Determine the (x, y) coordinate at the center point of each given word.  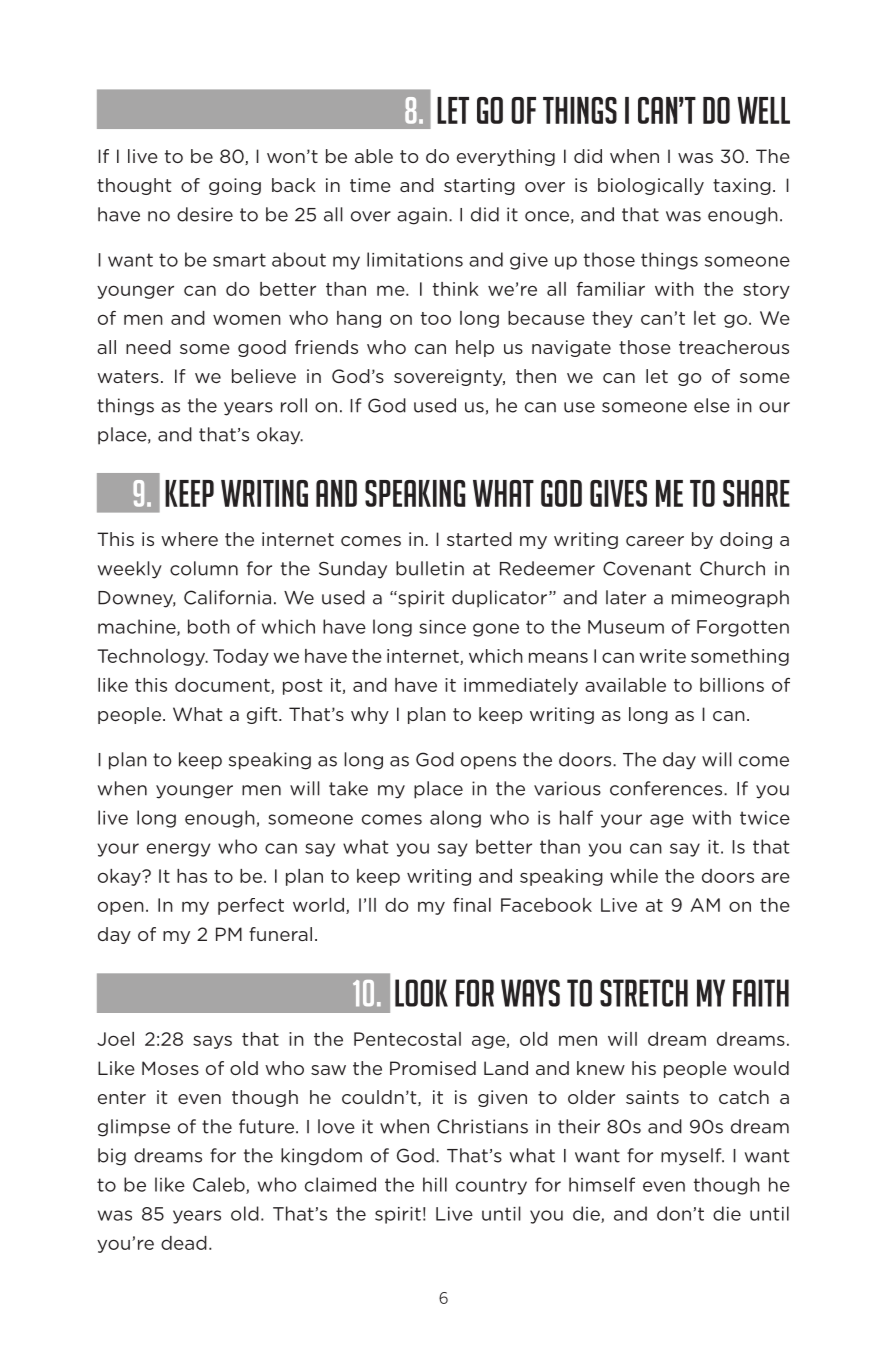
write (662, 656)
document (223, 686)
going (235, 186)
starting (479, 186)
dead (184, 1243)
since (442, 627)
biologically (651, 186)
